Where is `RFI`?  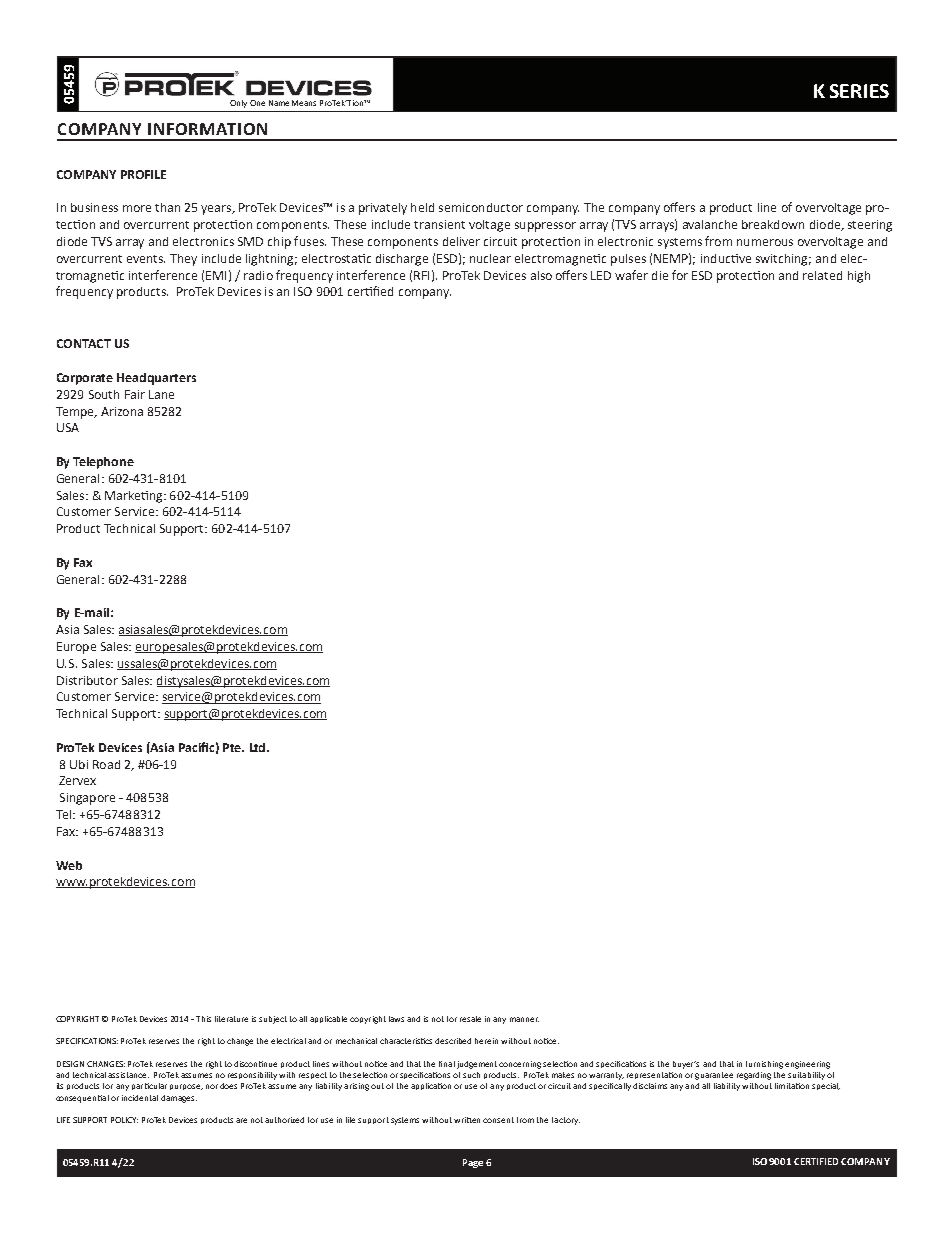 RFI is located at coordinates (421, 275).
